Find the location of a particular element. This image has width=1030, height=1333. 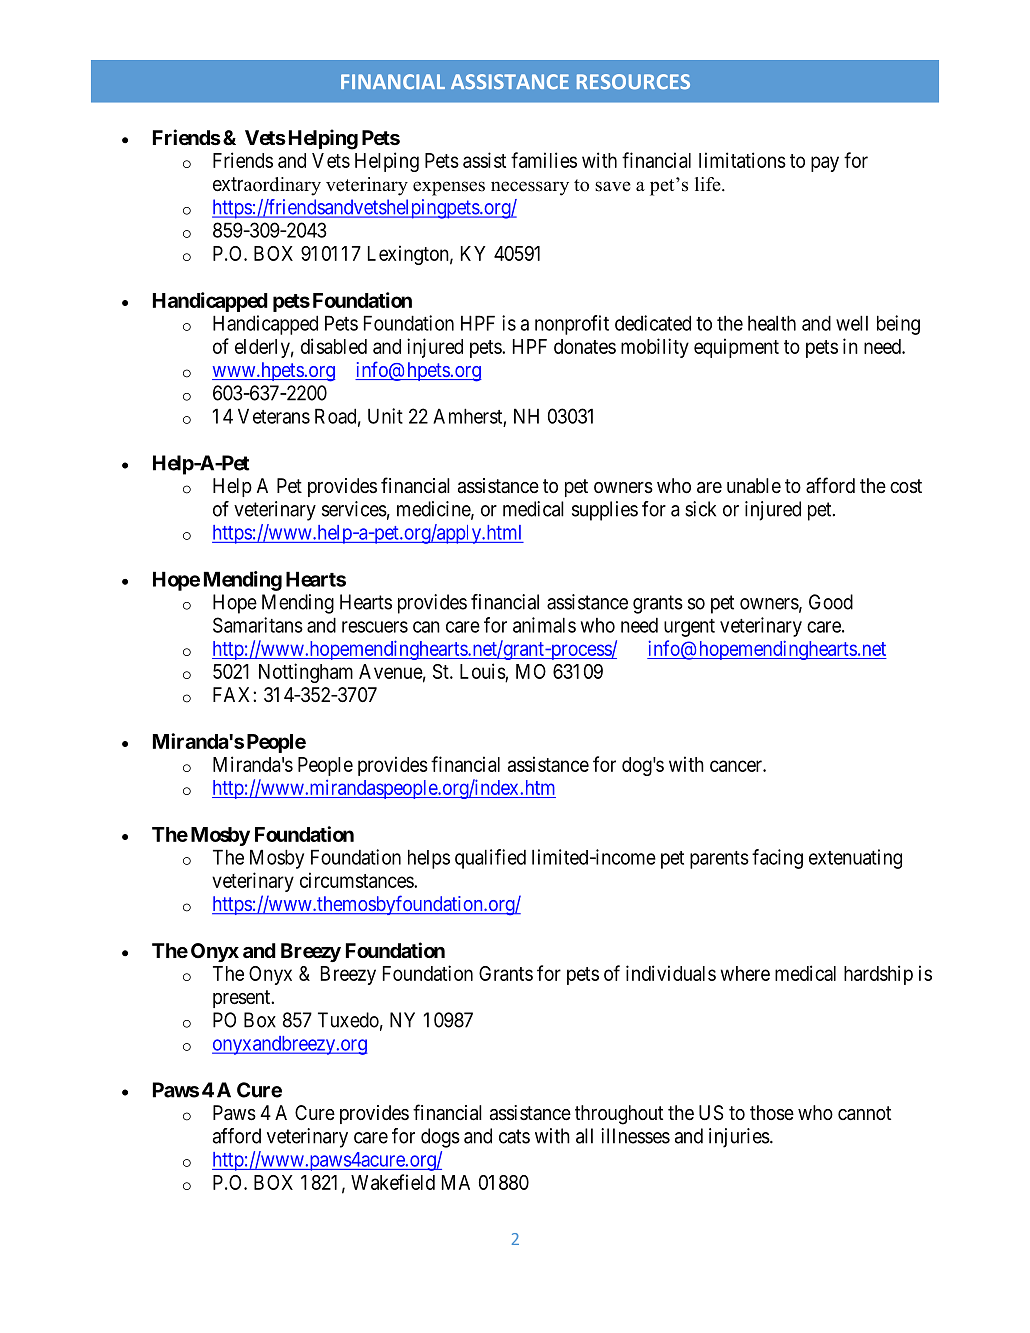

Nottingham is located at coordinates (306, 673).
